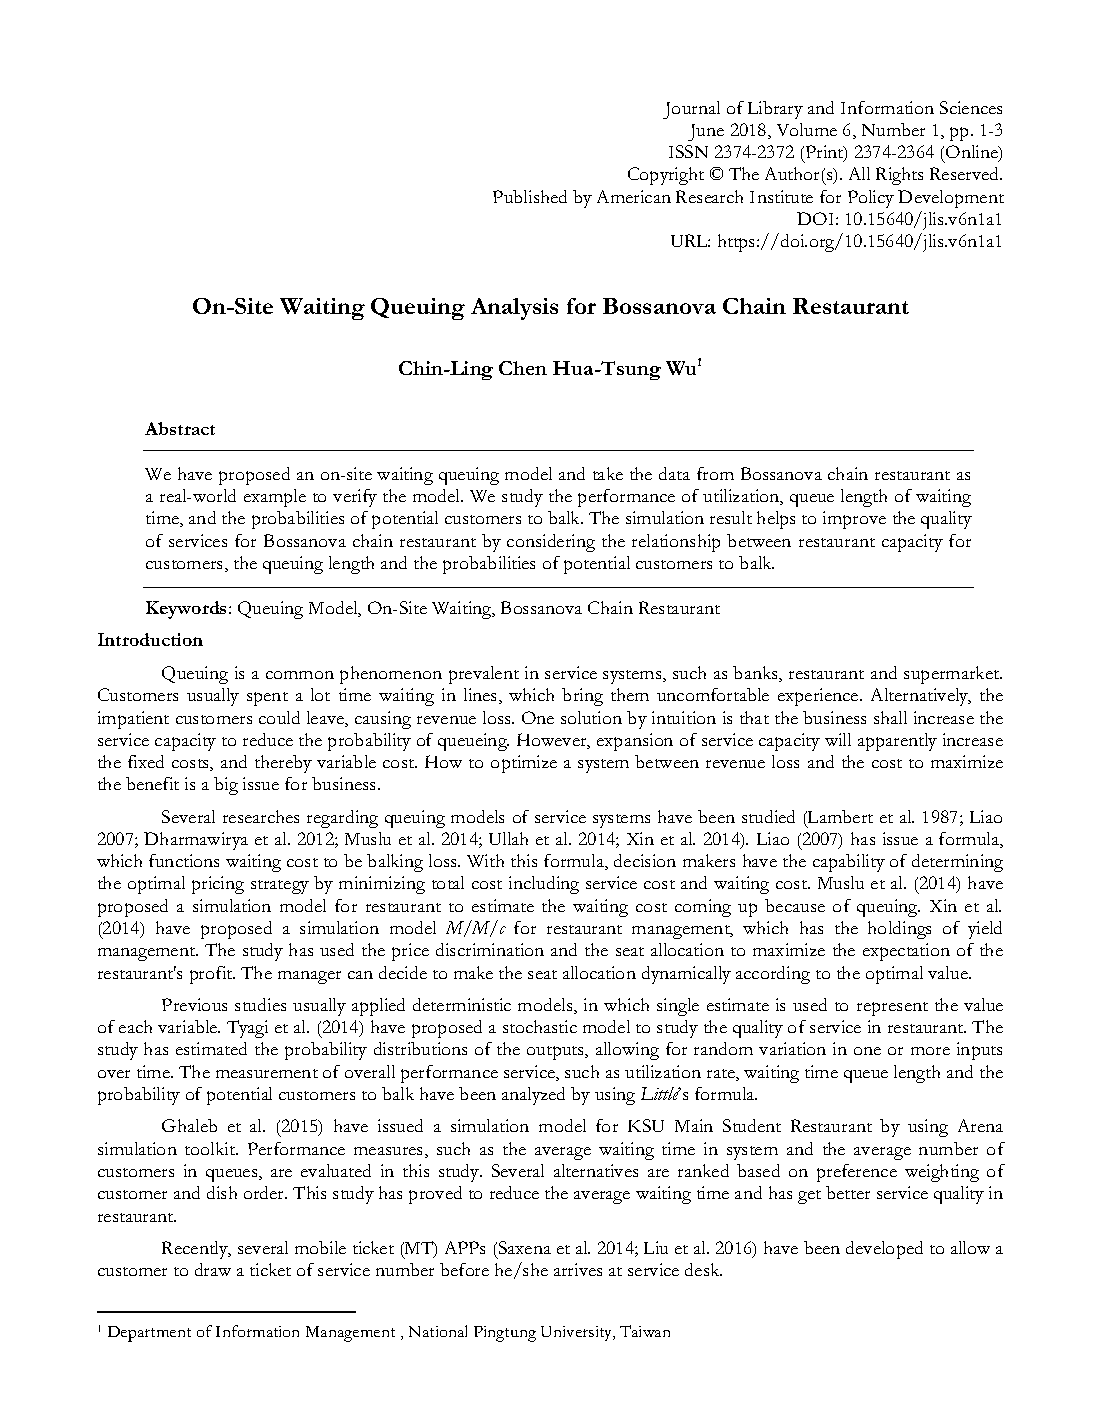 Image resolution: width=1101 pixels, height=1425 pixels. What do you see at coordinates (591, 717) in the document?
I see `solution` at bounding box center [591, 717].
